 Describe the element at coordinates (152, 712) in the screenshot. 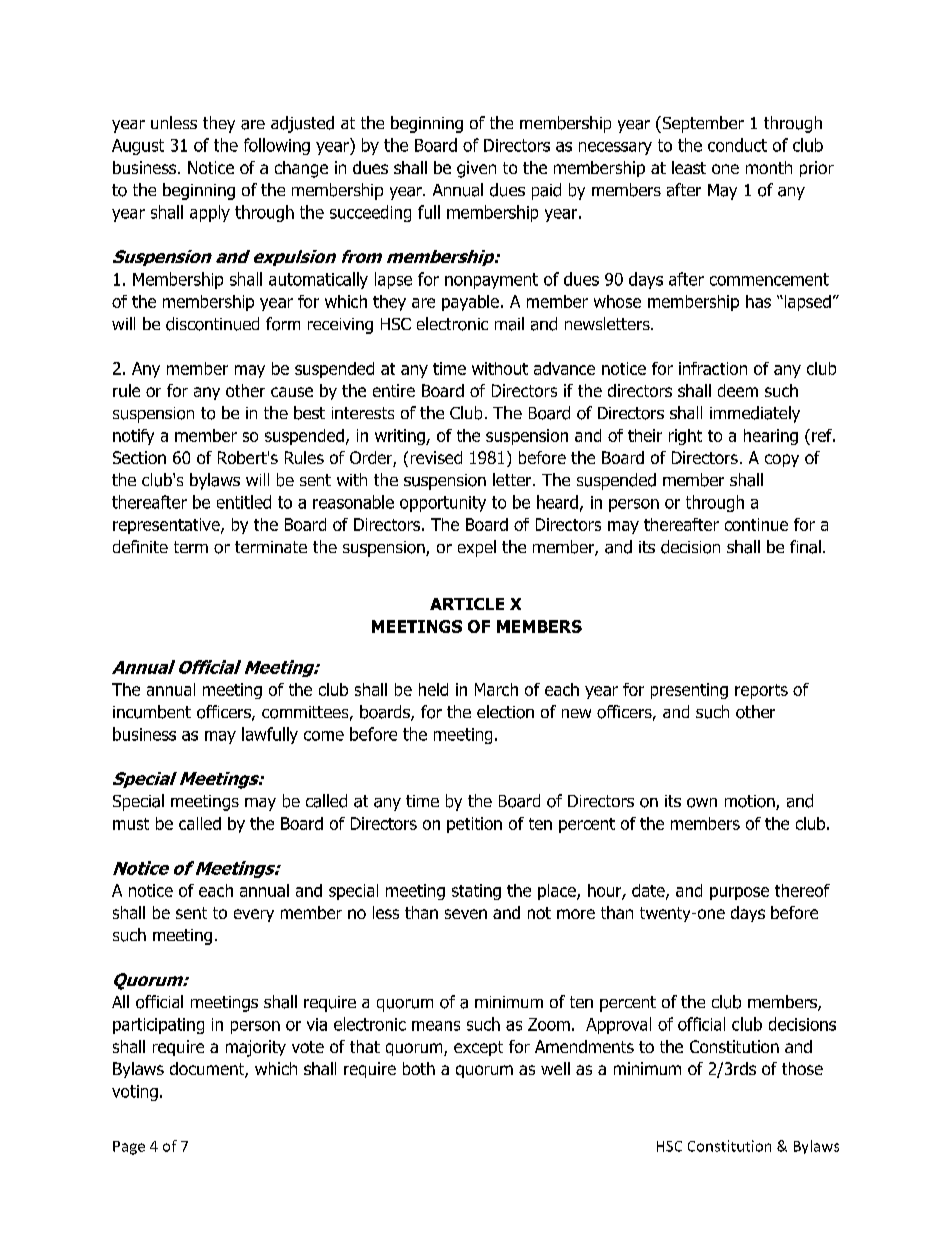

I see `incumbent` at that location.
